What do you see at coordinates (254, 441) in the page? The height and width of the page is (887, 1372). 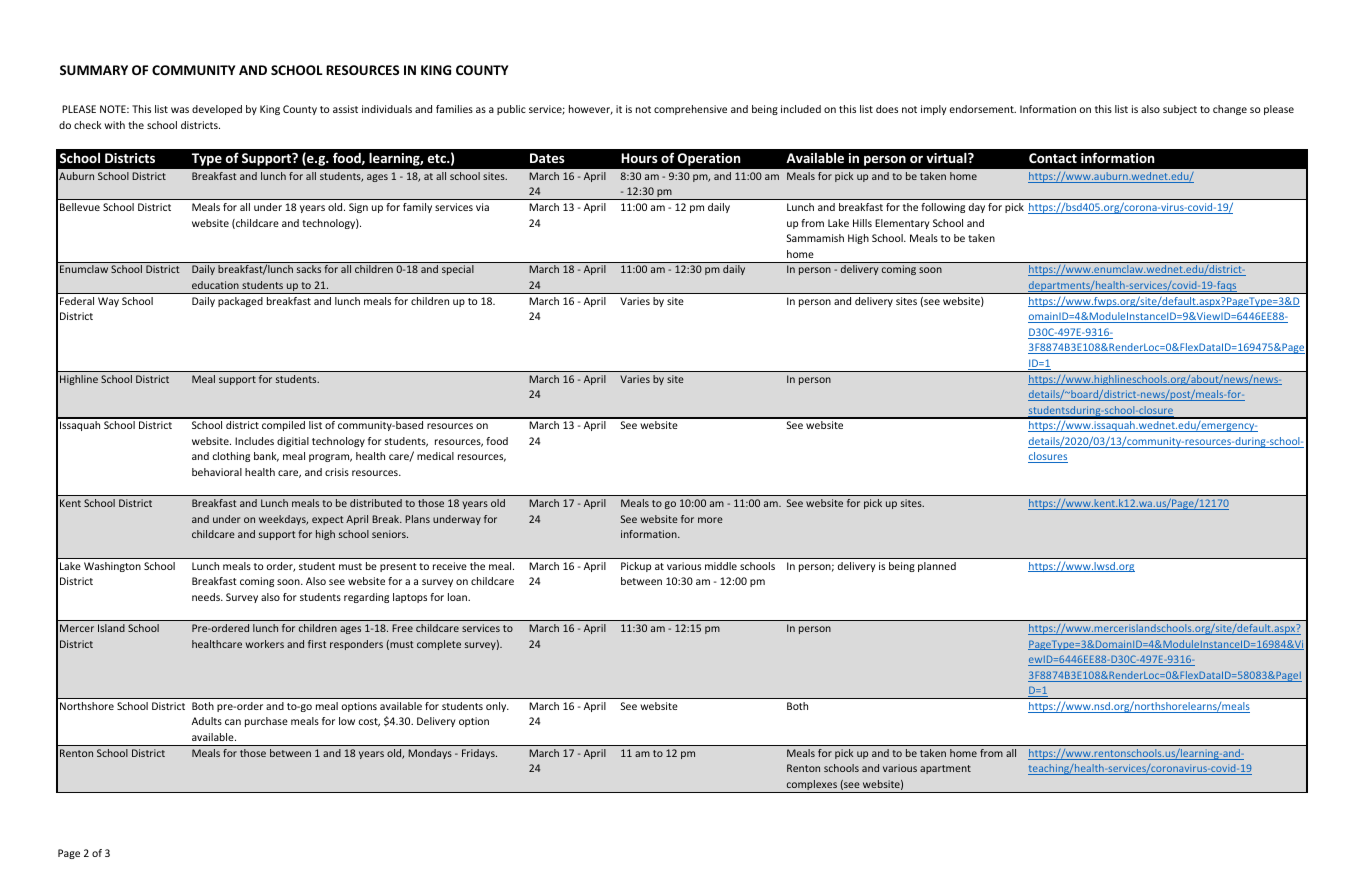 I see `Includes` at bounding box center [254, 441].
